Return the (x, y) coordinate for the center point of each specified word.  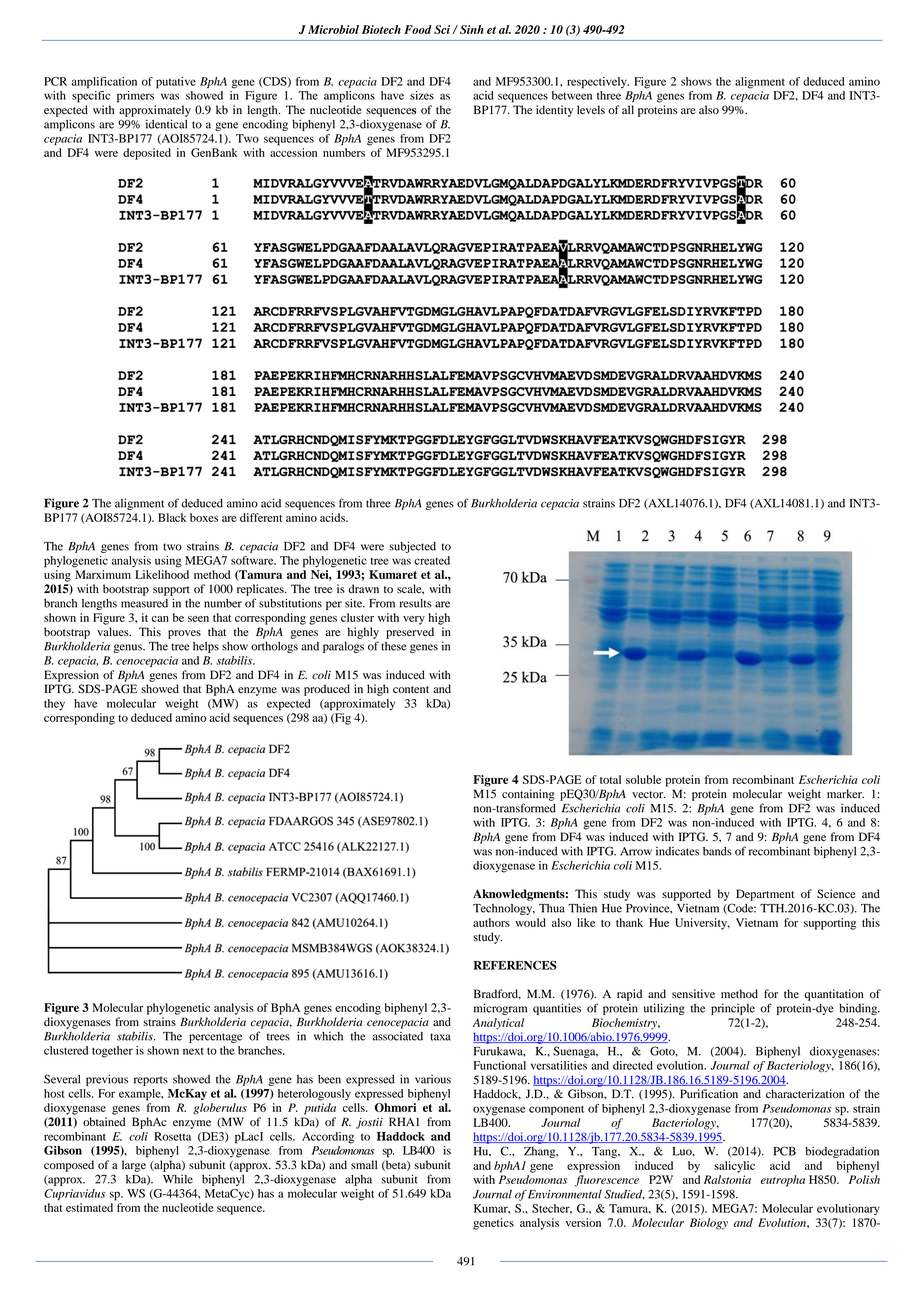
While (178, 1179)
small (364, 1164)
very (414, 620)
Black (172, 517)
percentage (215, 1038)
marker (845, 793)
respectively (598, 83)
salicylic (734, 1167)
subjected (412, 547)
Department (765, 895)
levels (591, 110)
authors (491, 922)
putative (176, 83)
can (160, 619)
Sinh (472, 29)
